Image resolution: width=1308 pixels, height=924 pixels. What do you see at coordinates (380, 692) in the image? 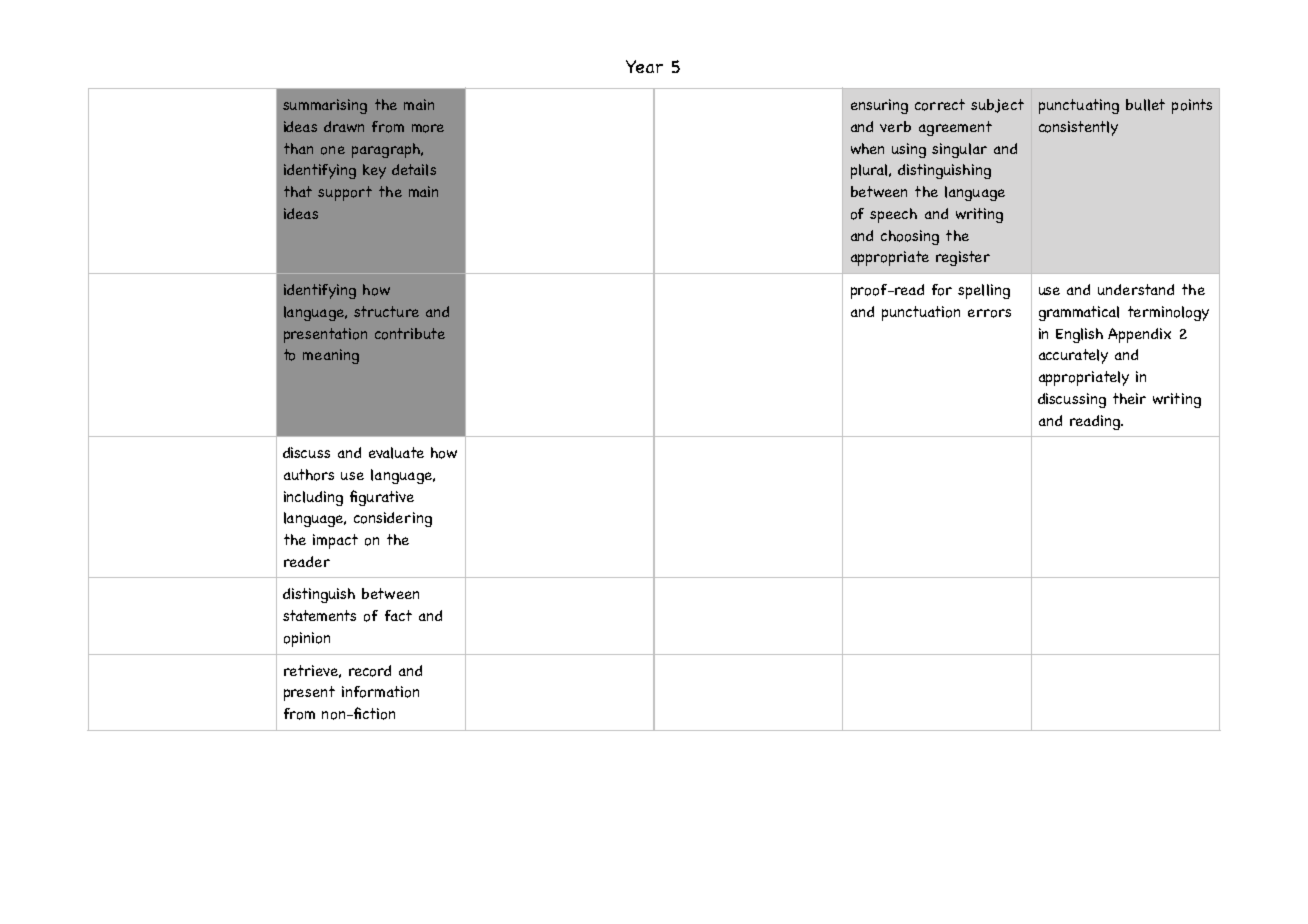
I see `information` at bounding box center [380, 692].
